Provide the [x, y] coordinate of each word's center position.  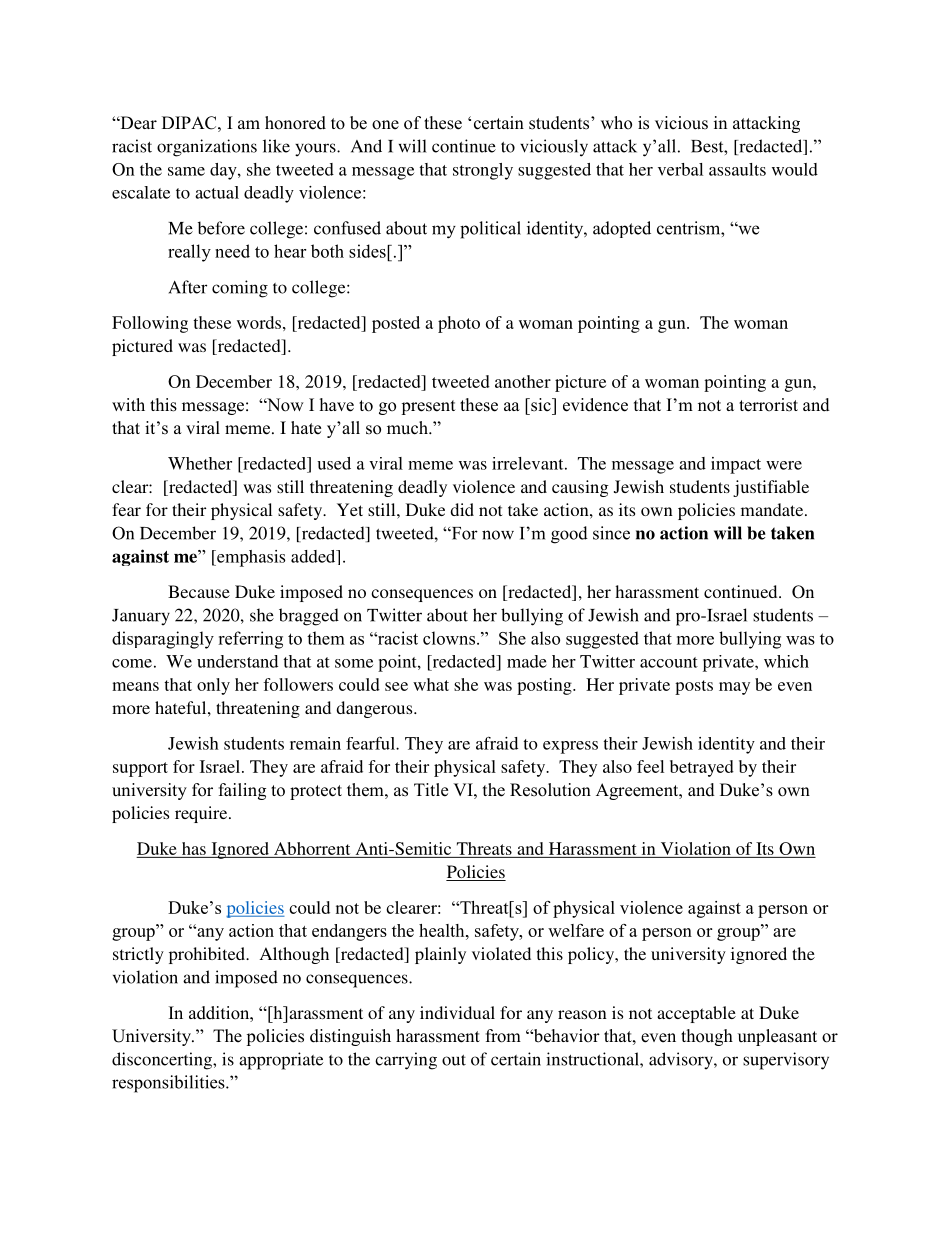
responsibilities [169, 1084]
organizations [207, 148]
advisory [682, 1061]
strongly [483, 171]
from [503, 1036]
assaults [737, 169]
